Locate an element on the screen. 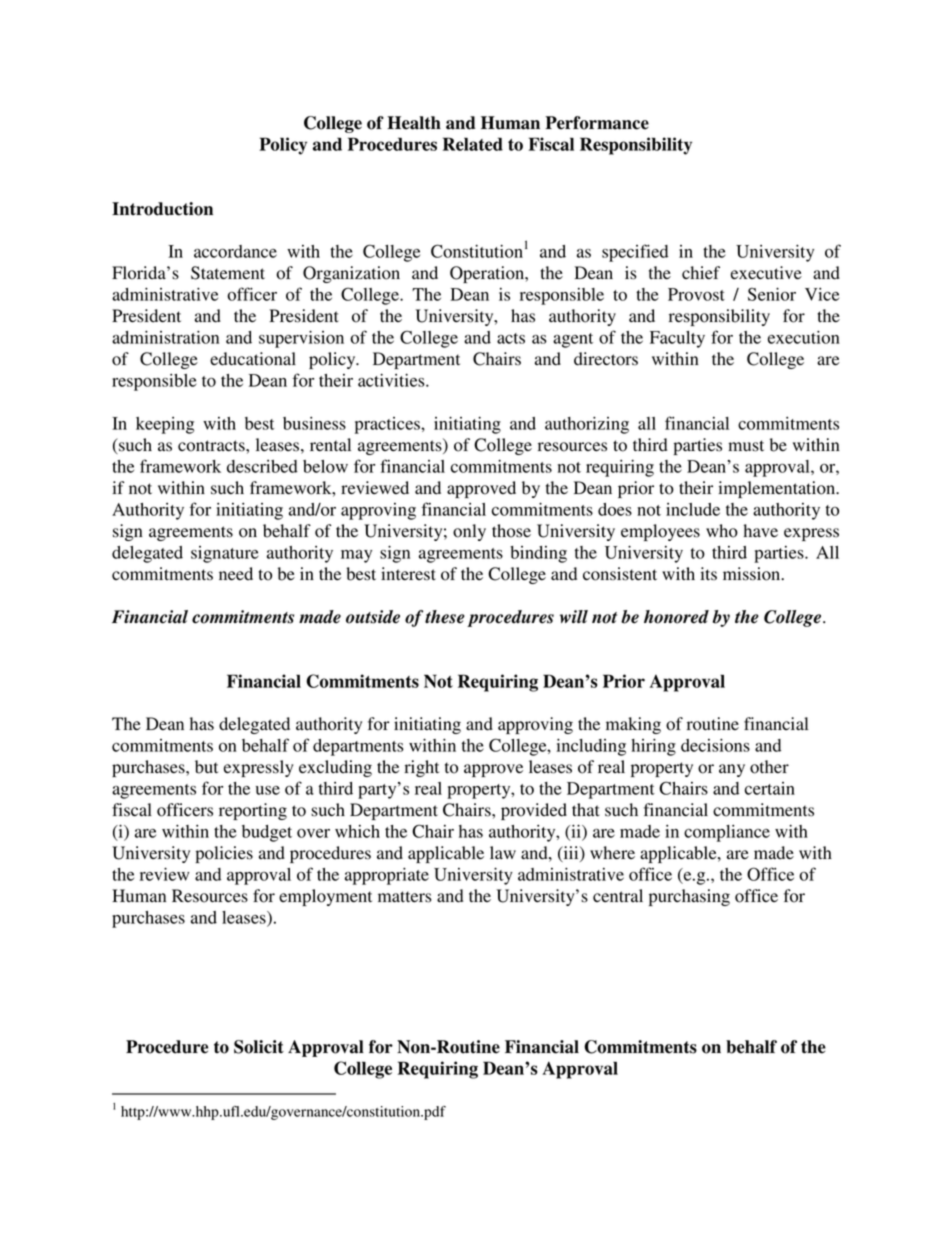 The image size is (952, 1233). Introduction is located at coordinates (162, 209).
